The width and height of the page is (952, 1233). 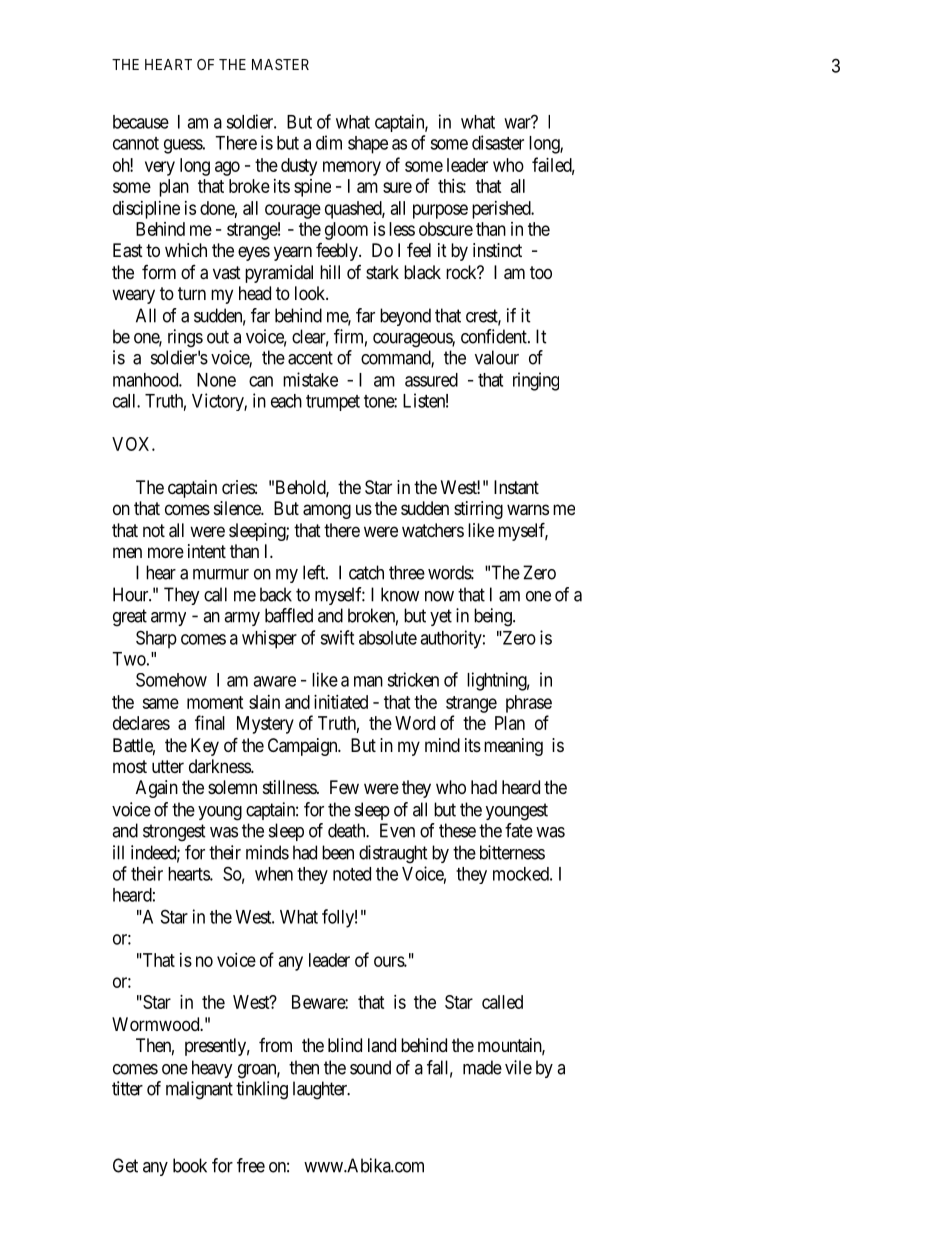 What do you see at coordinates (498, 142) in the page?
I see `disaster` at bounding box center [498, 142].
